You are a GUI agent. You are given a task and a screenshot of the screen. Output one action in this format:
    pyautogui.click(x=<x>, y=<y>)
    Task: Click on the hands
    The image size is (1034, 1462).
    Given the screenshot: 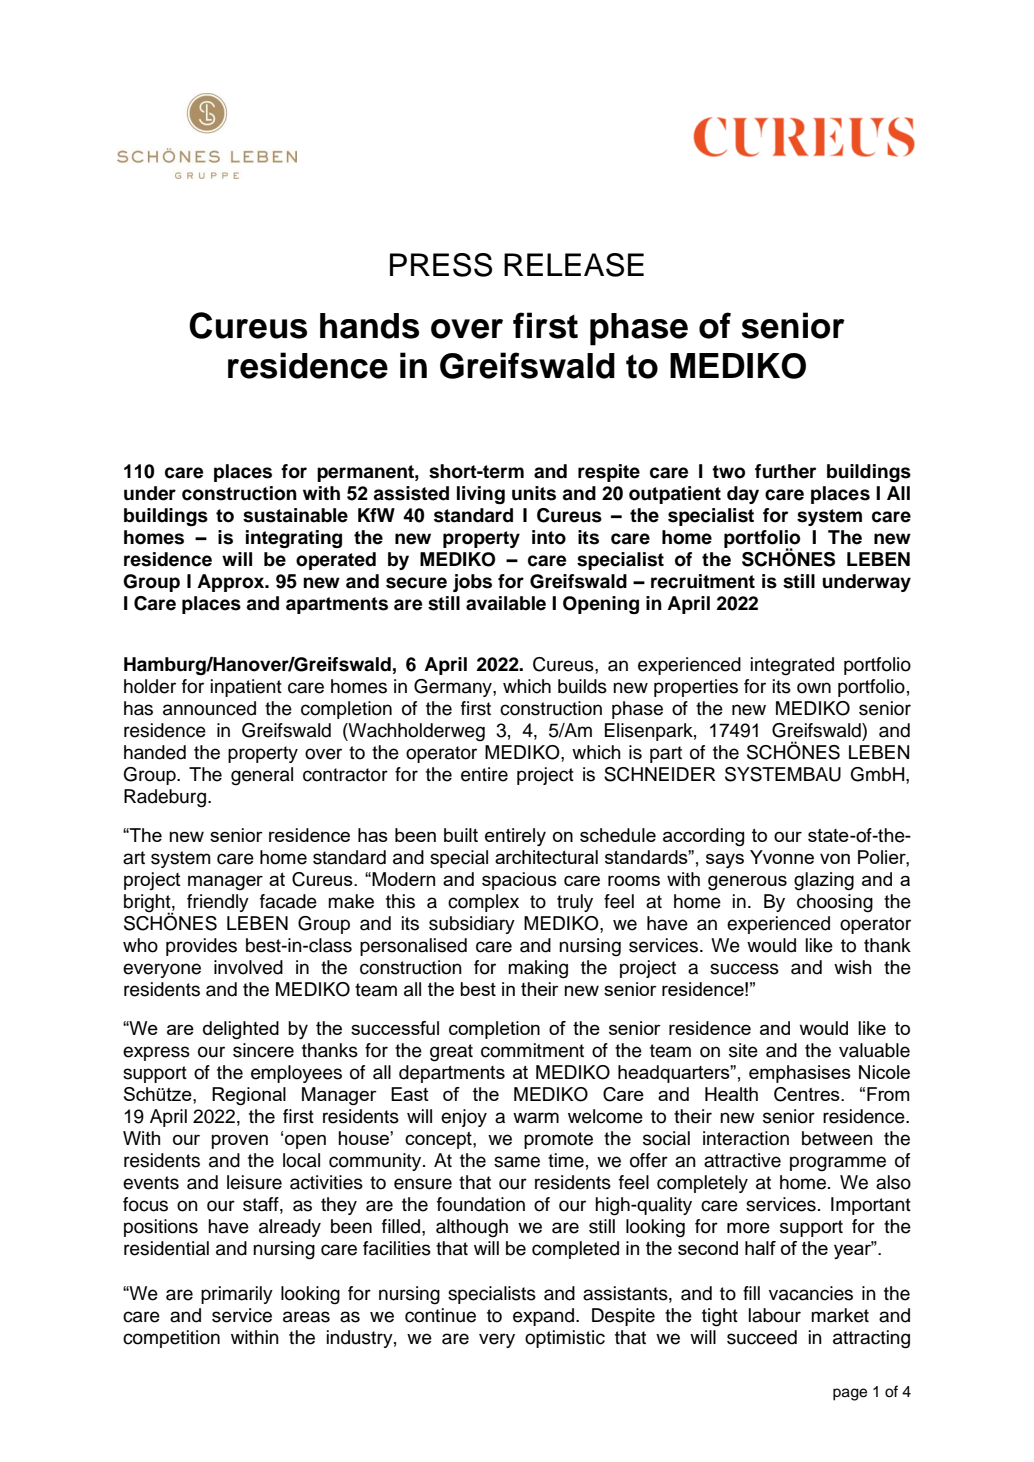 What is the action you would take?
    pyautogui.click(x=369, y=326)
